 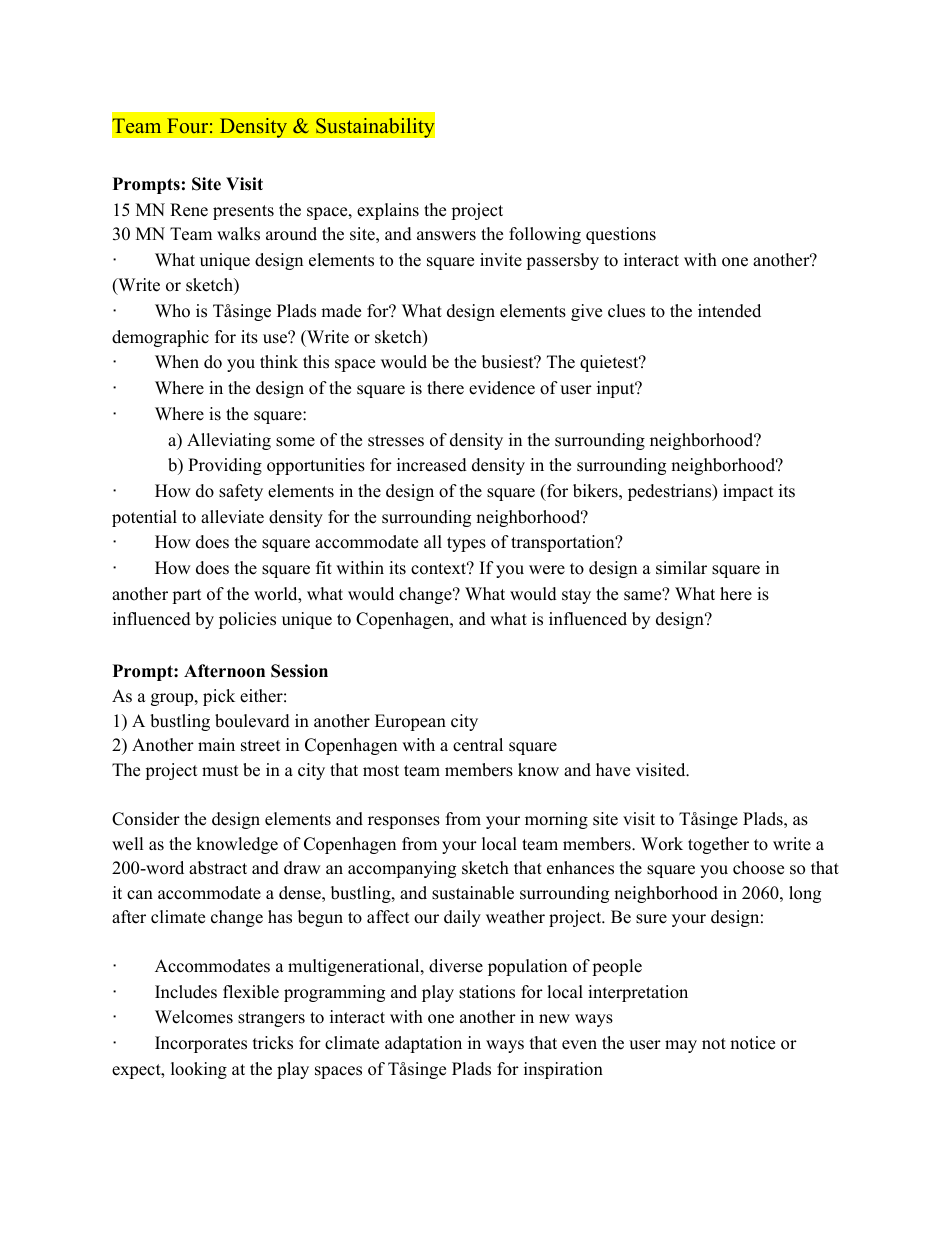 I want to click on answers, so click(x=446, y=236).
